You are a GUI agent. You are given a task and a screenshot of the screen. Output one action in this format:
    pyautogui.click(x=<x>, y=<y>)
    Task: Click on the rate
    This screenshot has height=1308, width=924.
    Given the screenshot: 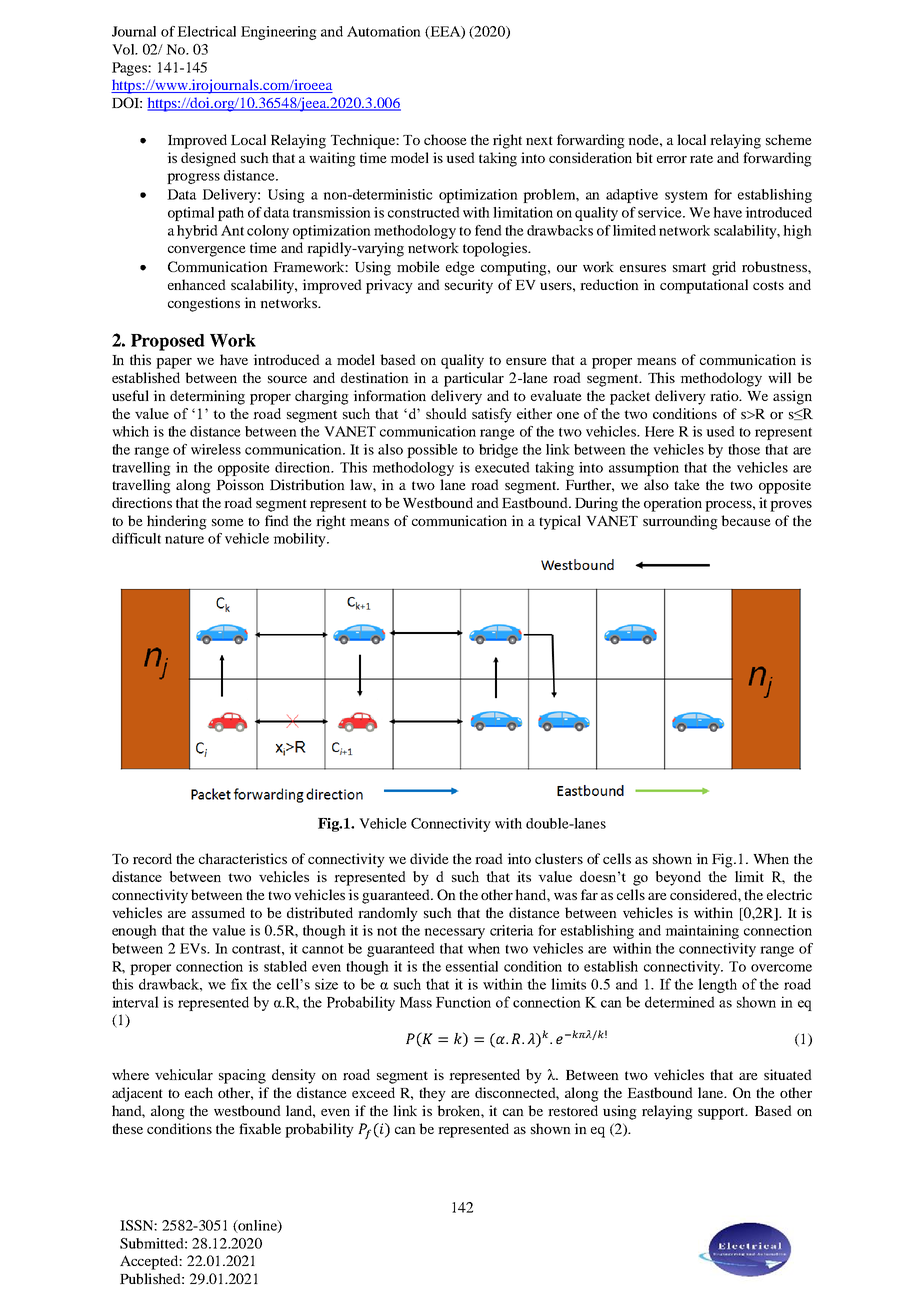 What is the action you would take?
    pyautogui.click(x=701, y=158)
